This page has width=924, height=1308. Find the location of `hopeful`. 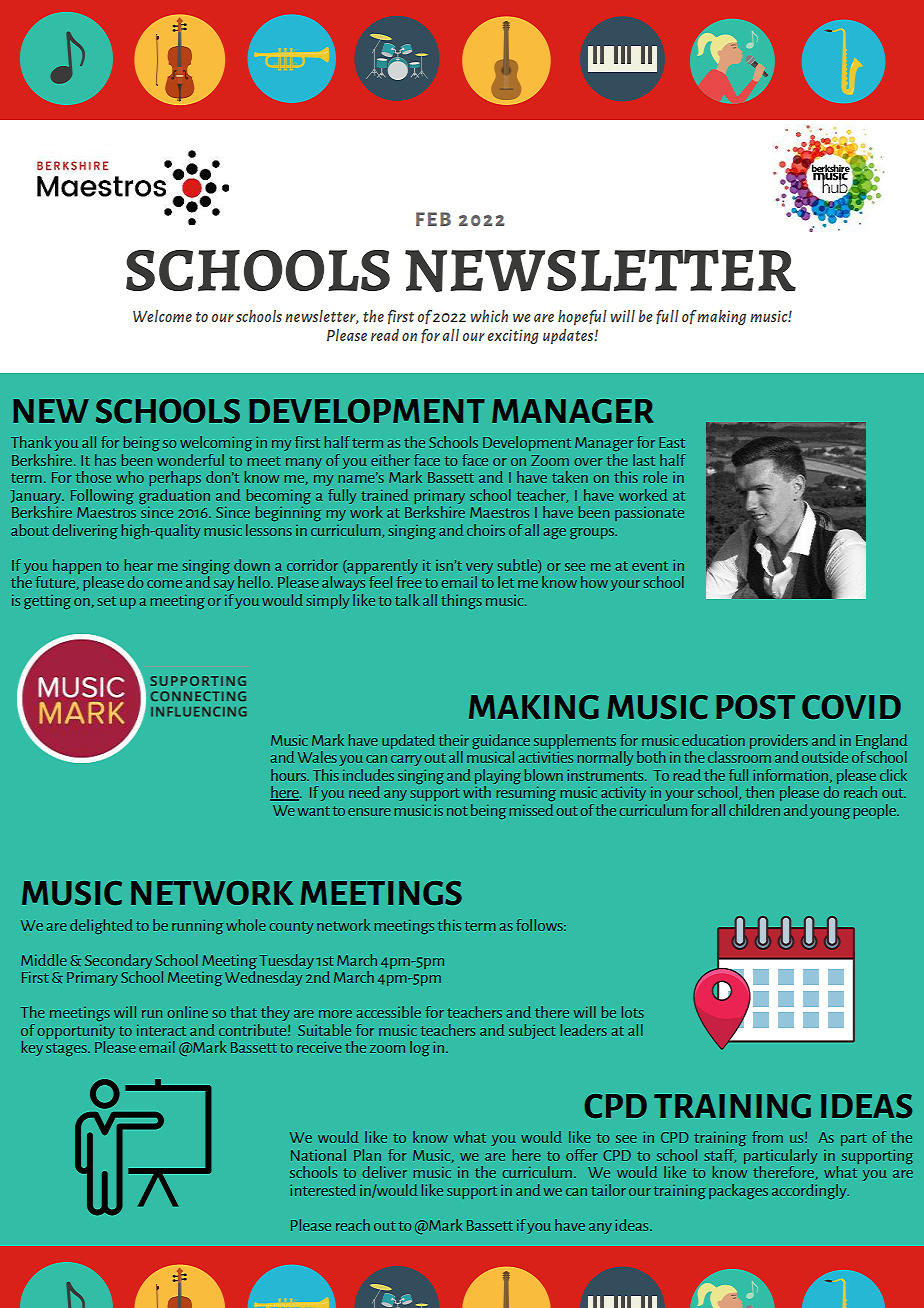

hopeful is located at coordinates (582, 317).
